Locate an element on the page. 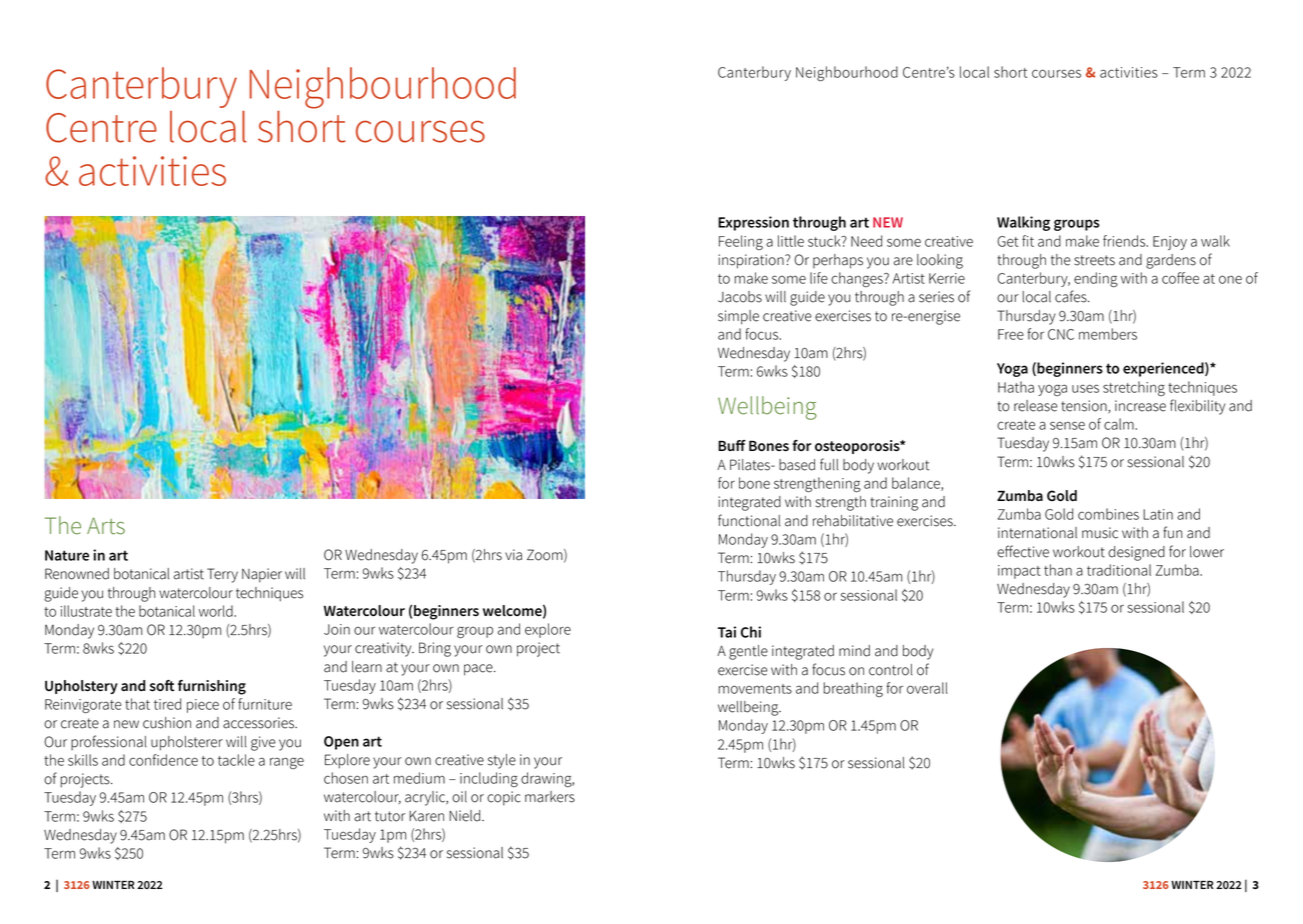 The image size is (1303, 924). gentle is located at coordinates (748, 652).
